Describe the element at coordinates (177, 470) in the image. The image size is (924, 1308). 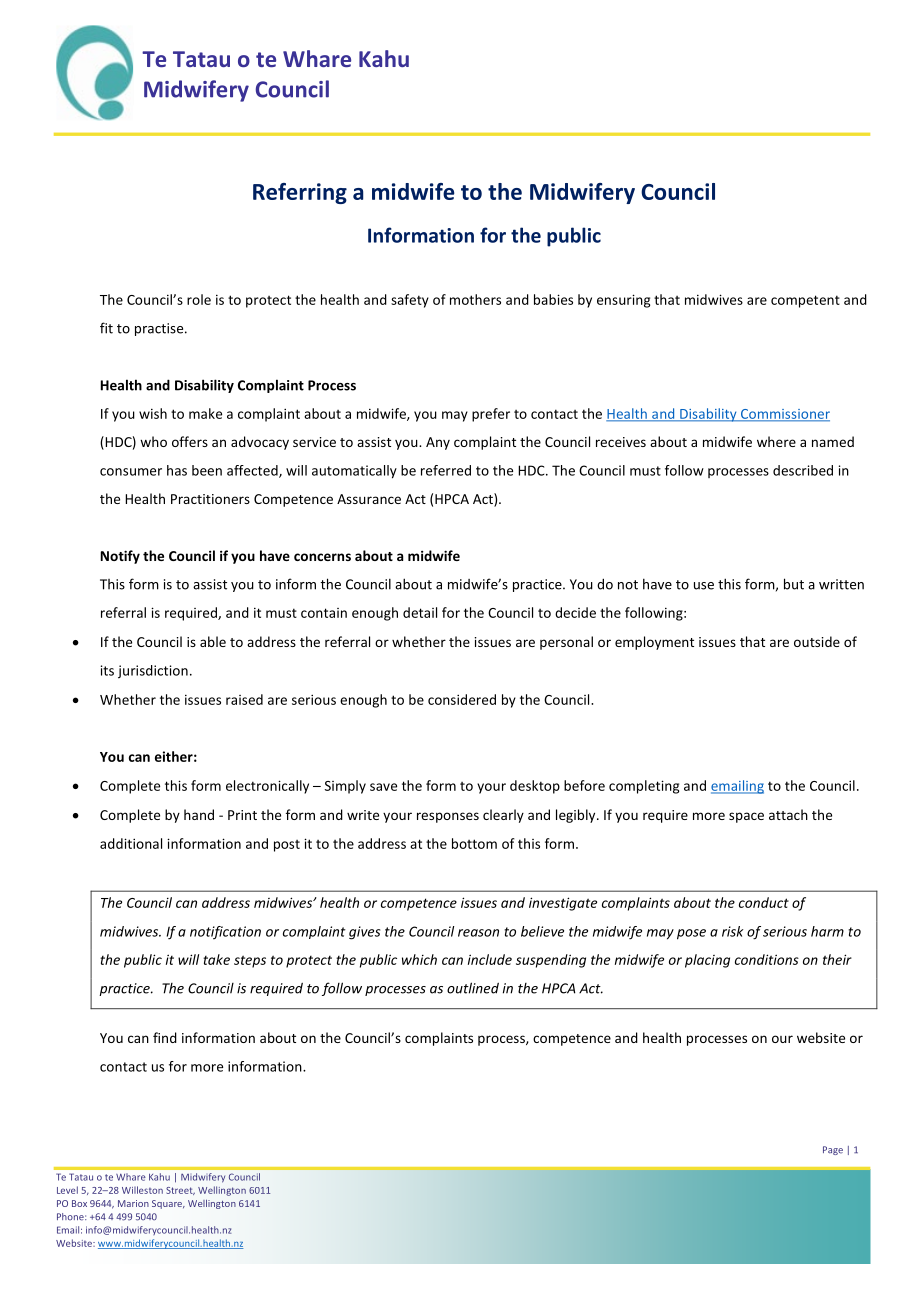
I see `has` at that location.
